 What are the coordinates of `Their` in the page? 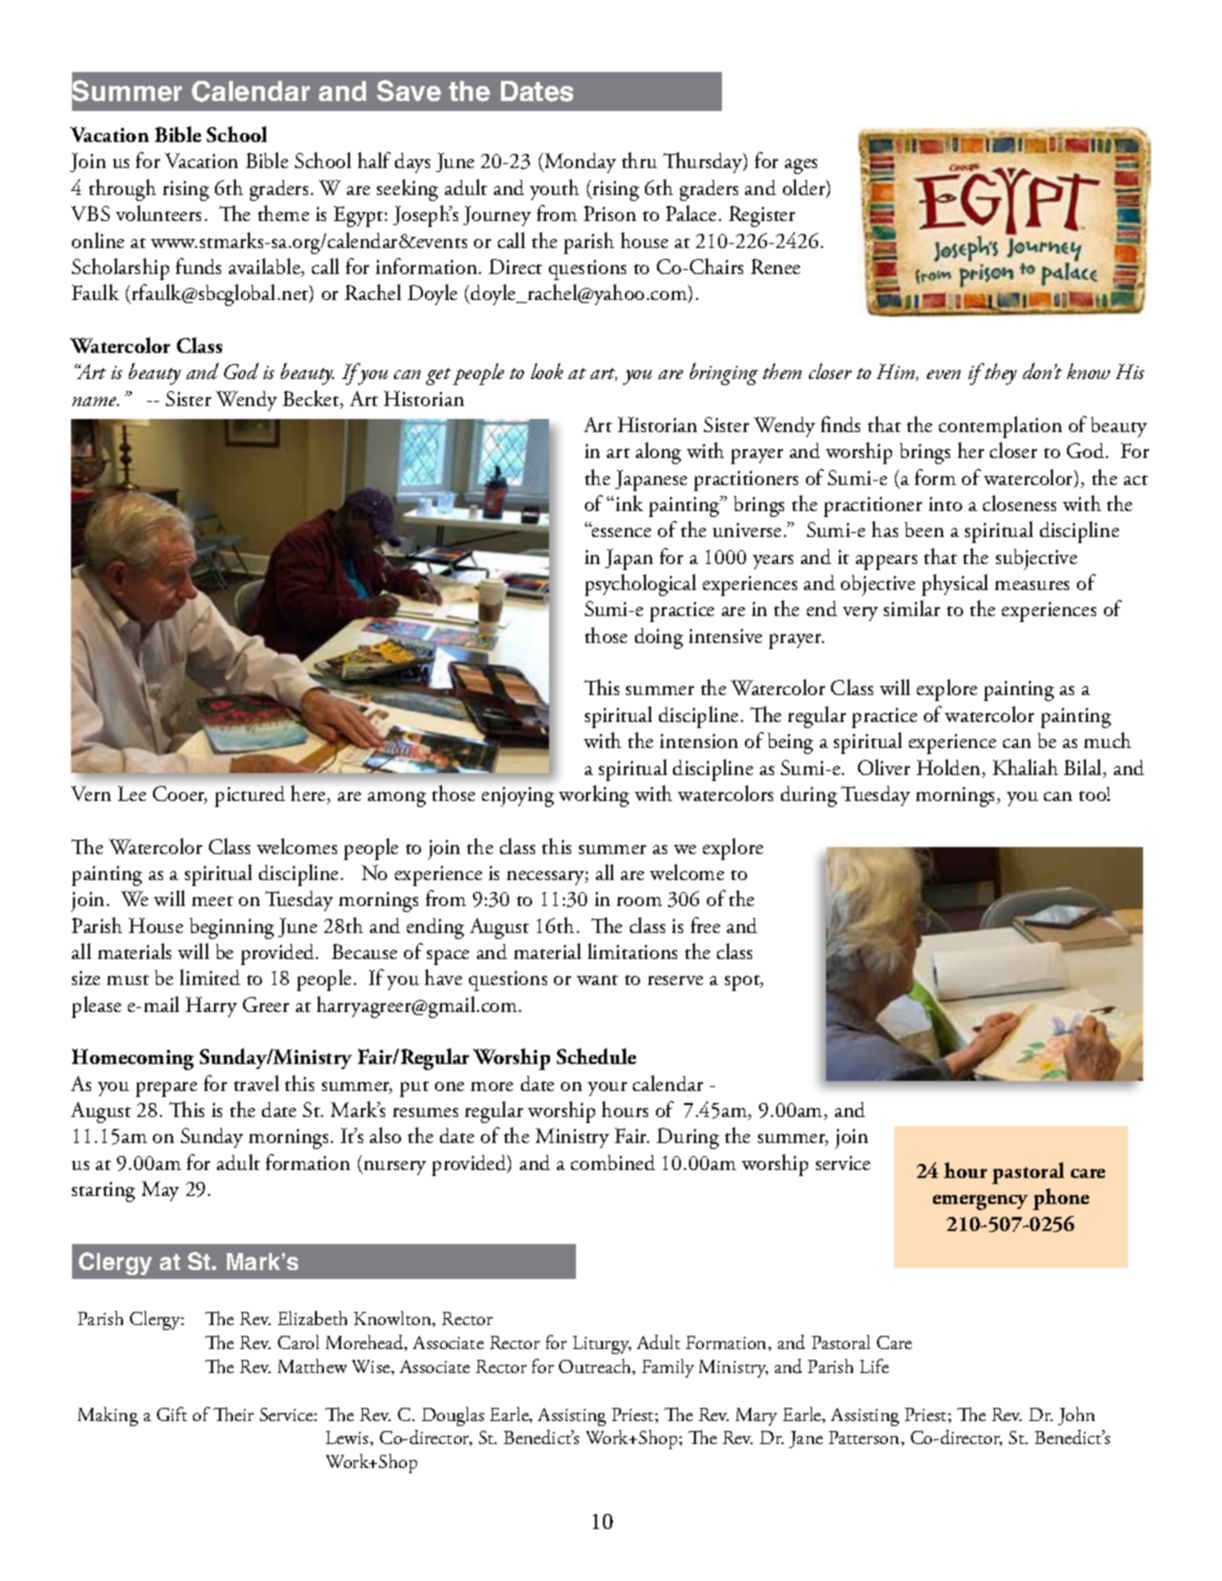 It's located at (233, 1414).
